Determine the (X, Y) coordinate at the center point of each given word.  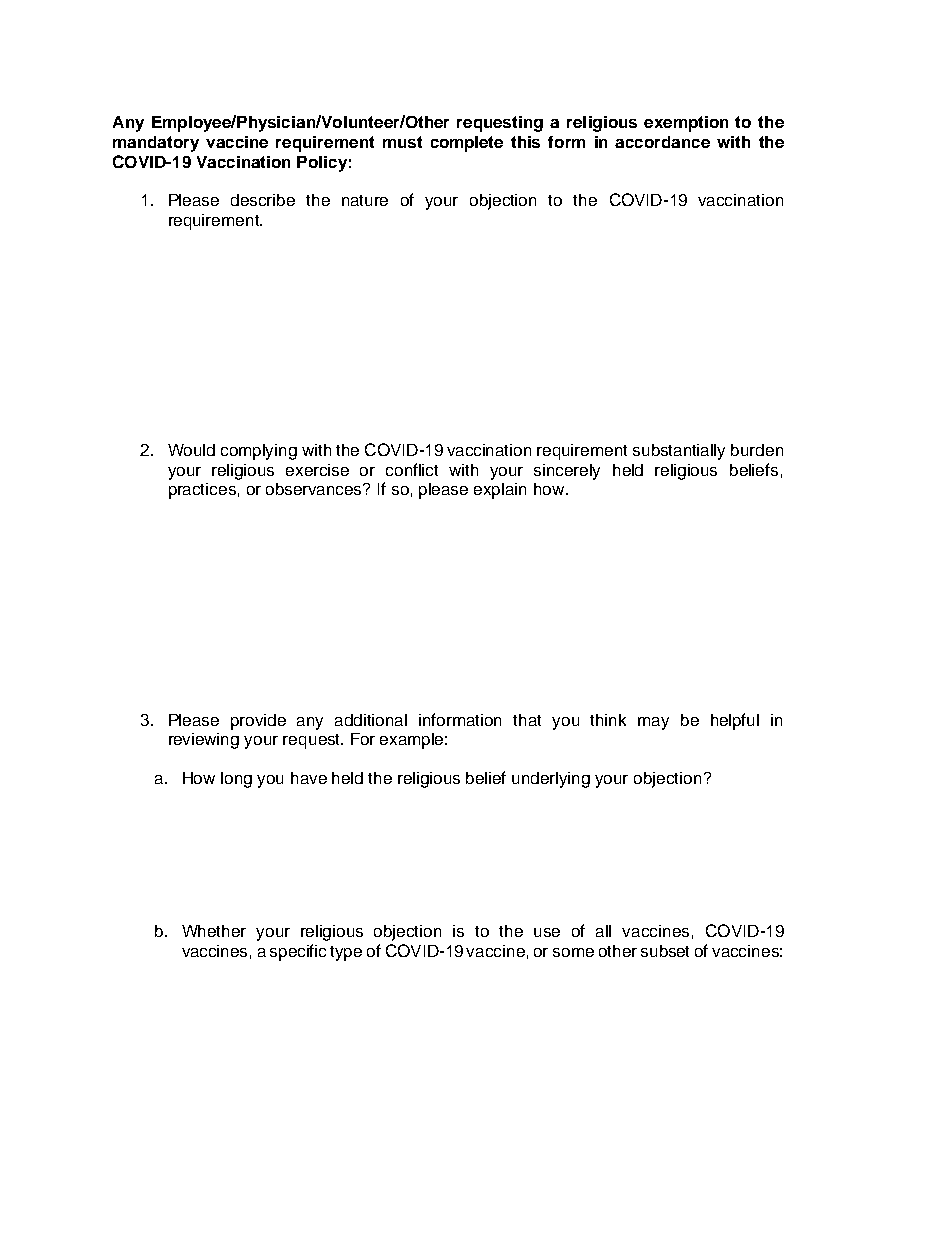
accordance (662, 142)
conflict (412, 469)
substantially (679, 452)
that (527, 720)
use (547, 932)
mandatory (156, 144)
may (653, 723)
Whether (214, 931)
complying (259, 452)
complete (467, 144)
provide (258, 722)
